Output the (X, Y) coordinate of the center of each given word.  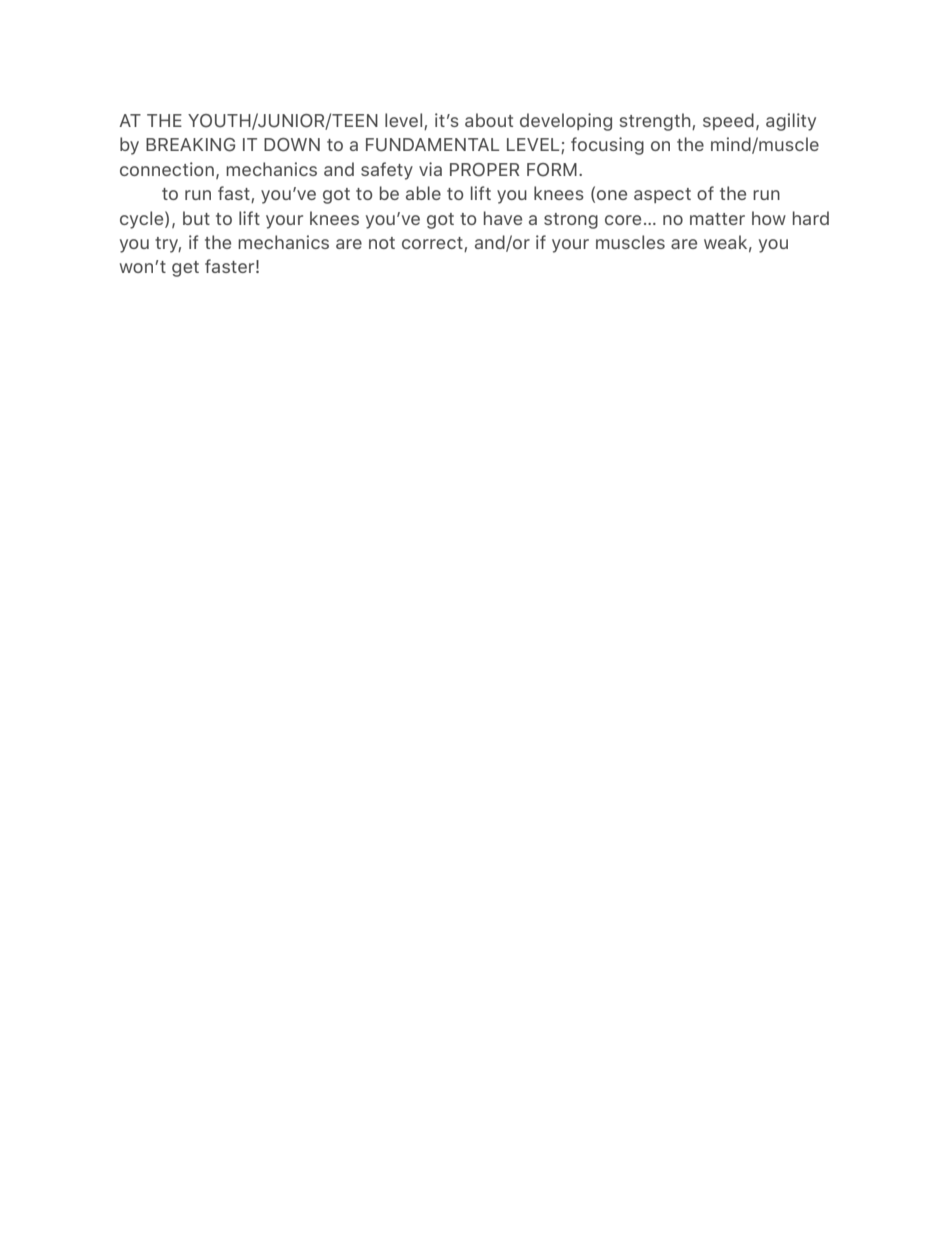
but (196, 218)
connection (167, 169)
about (489, 120)
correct (433, 244)
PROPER (484, 170)
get (185, 269)
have (503, 218)
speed (728, 121)
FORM (552, 170)
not (382, 243)
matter (717, 219)
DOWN (292, 145)
